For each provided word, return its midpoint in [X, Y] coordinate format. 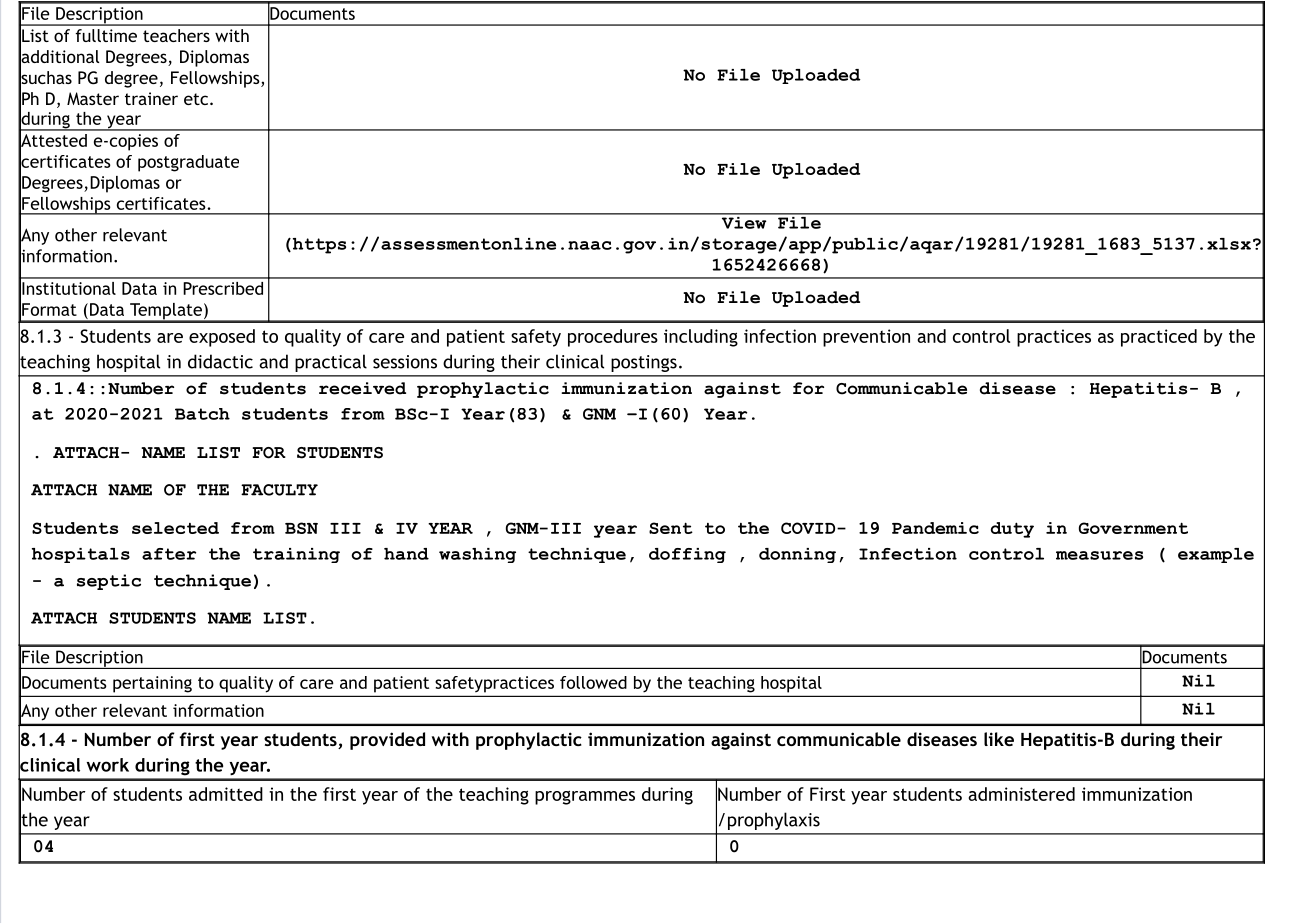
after [169, 554]
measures [1099, 555]
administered [1021, 794]
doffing [687, 555]
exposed [222, 338]
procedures [613, 338]
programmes [585, 798]
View [744, 221]
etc [196, 99]
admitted [226, 794]
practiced [1159, 338]
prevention [866, 338]
